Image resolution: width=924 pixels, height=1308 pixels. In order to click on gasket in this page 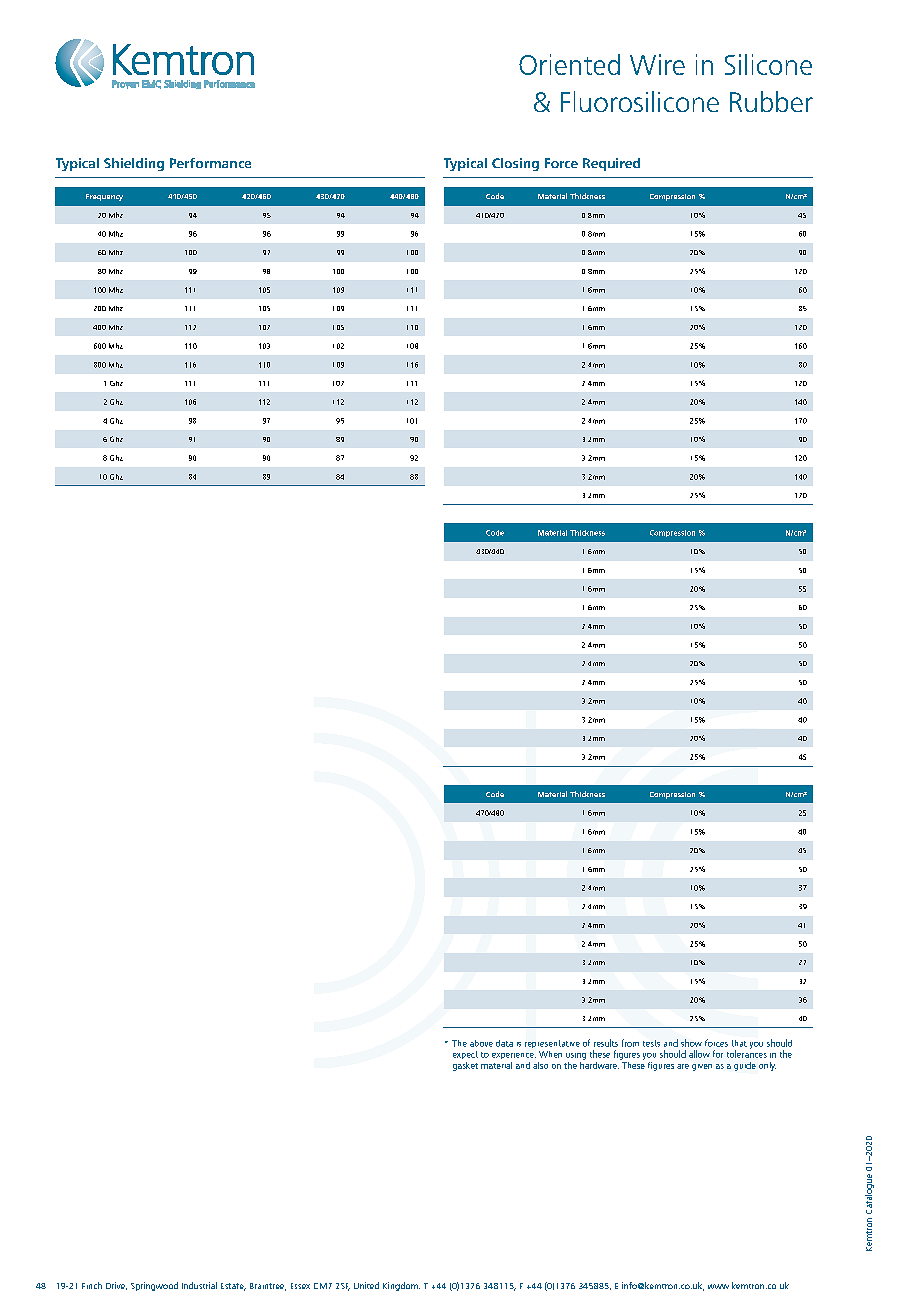, I will do `click(465, 1066)`.
